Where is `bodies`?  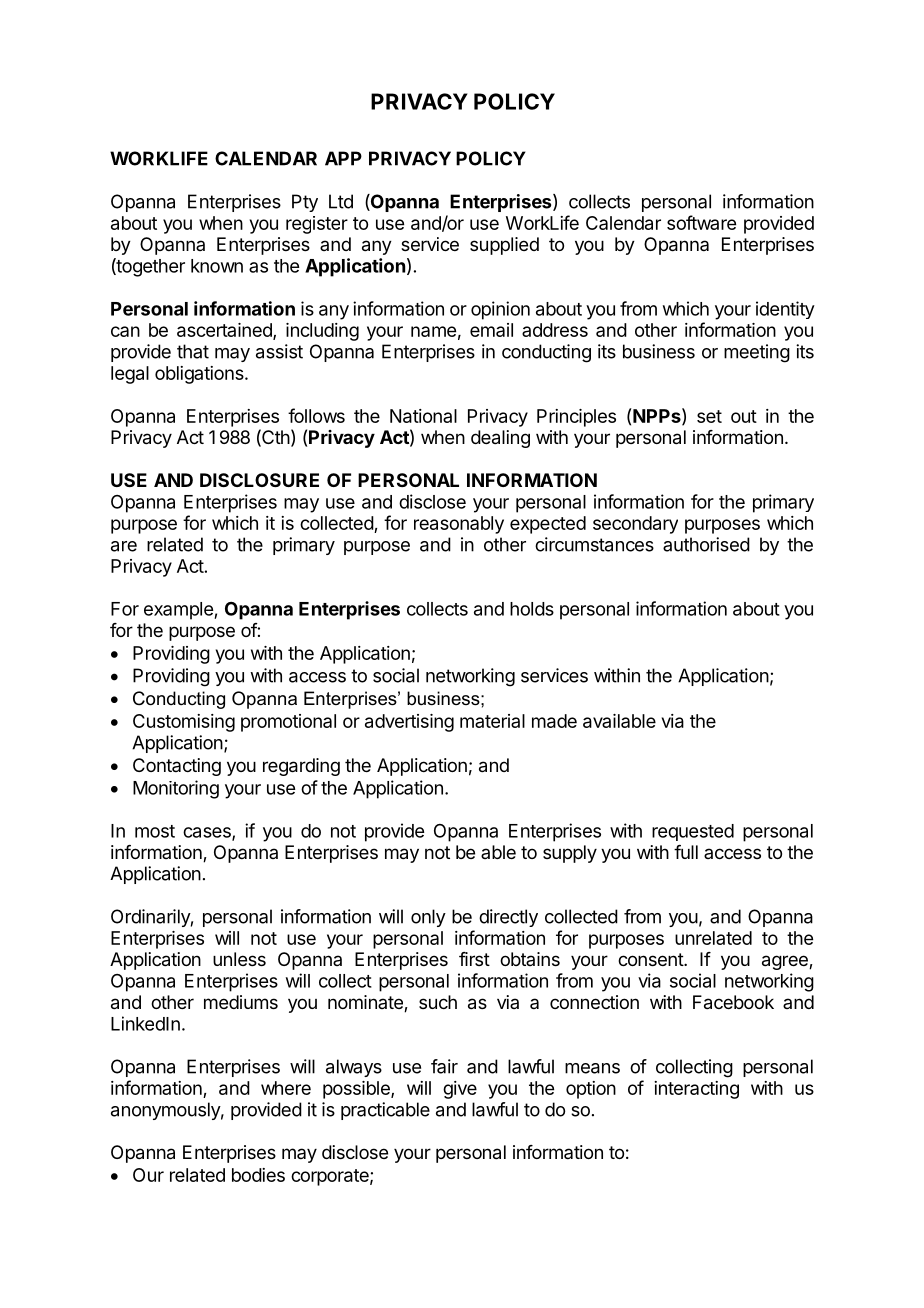 bodies is located at coordinates (258, 1175).
